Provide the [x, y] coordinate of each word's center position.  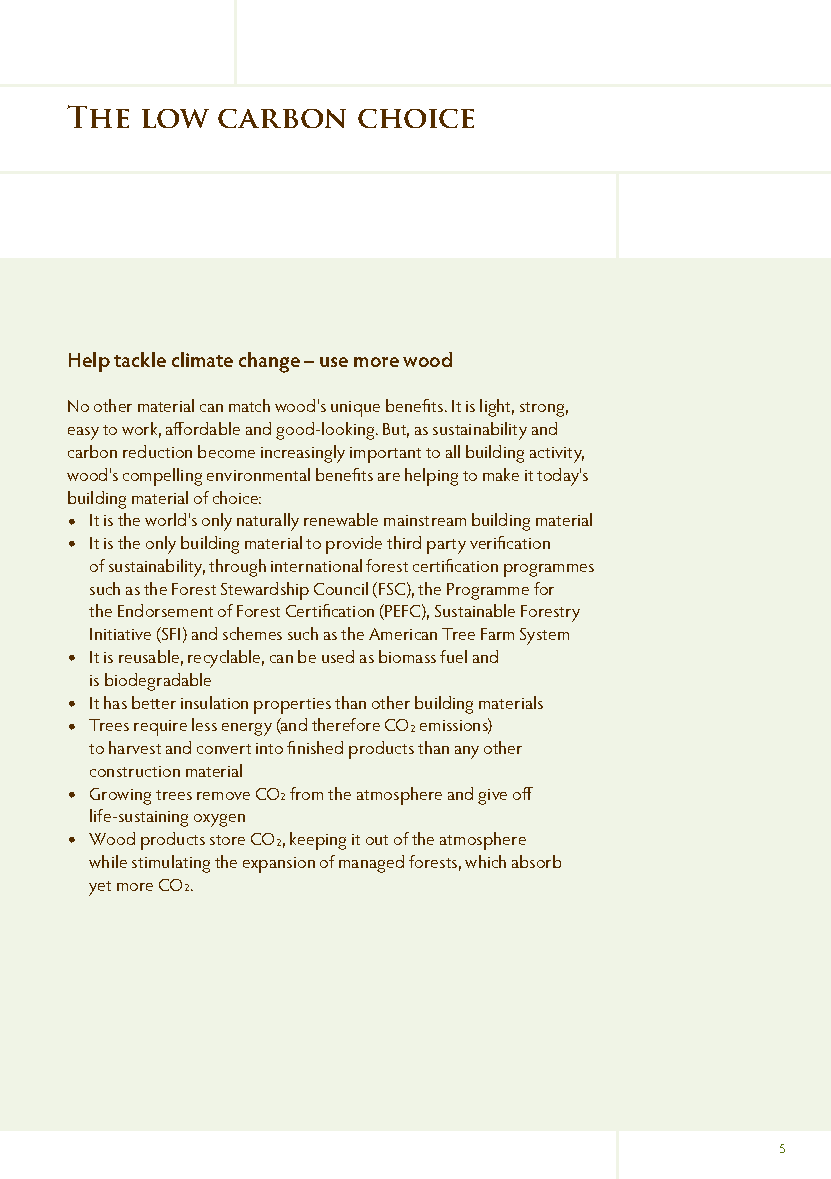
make [501, 474]
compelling [162, 477]
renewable [341, 519]
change [269, 362]
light [497, 408]
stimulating [171, 864]
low [175, 118]
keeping [318, 841]
